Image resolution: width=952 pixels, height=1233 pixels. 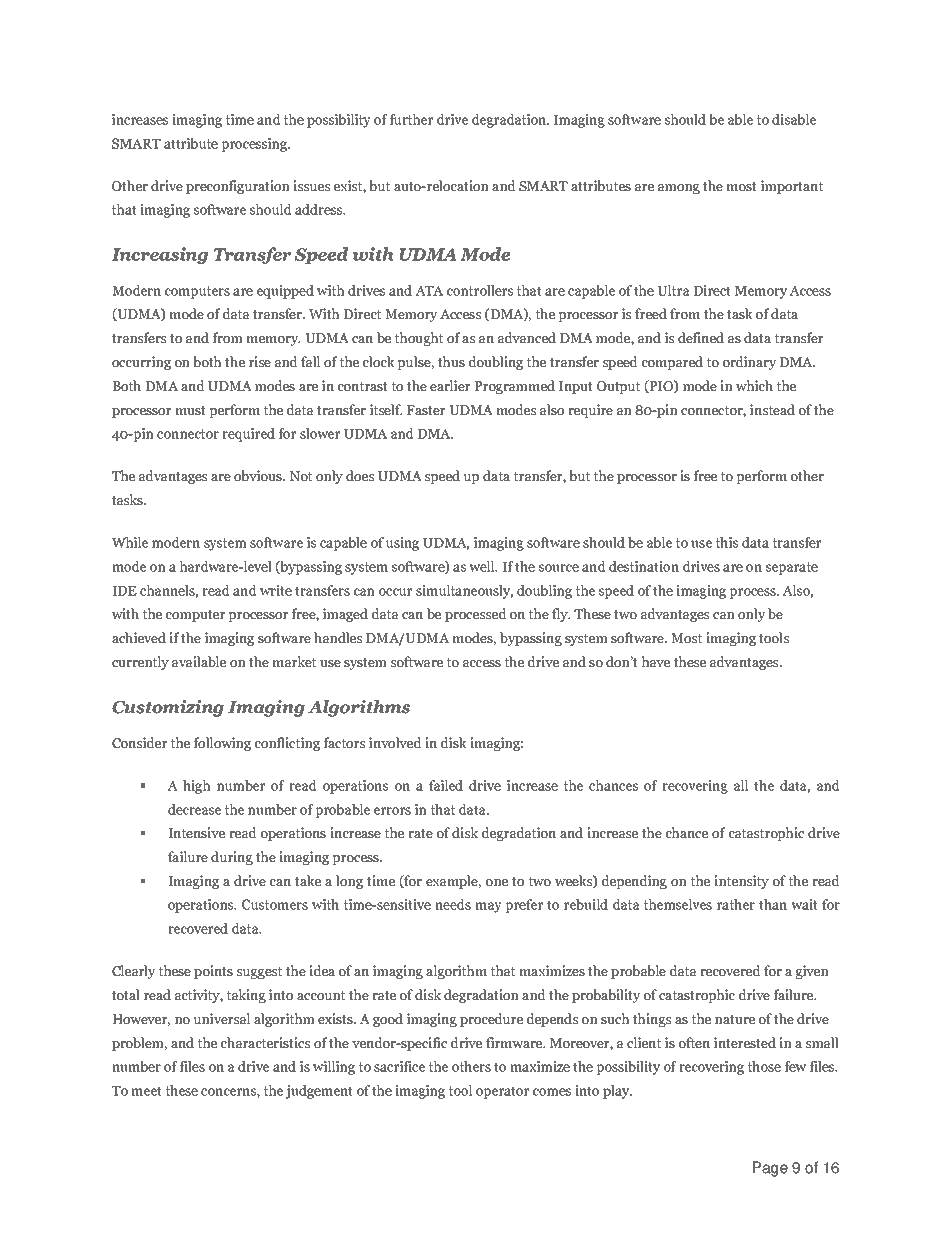 What do you see at coordinates (311, 185) in the screenshot?
I see `issues` at bounding box center [311, 185].
